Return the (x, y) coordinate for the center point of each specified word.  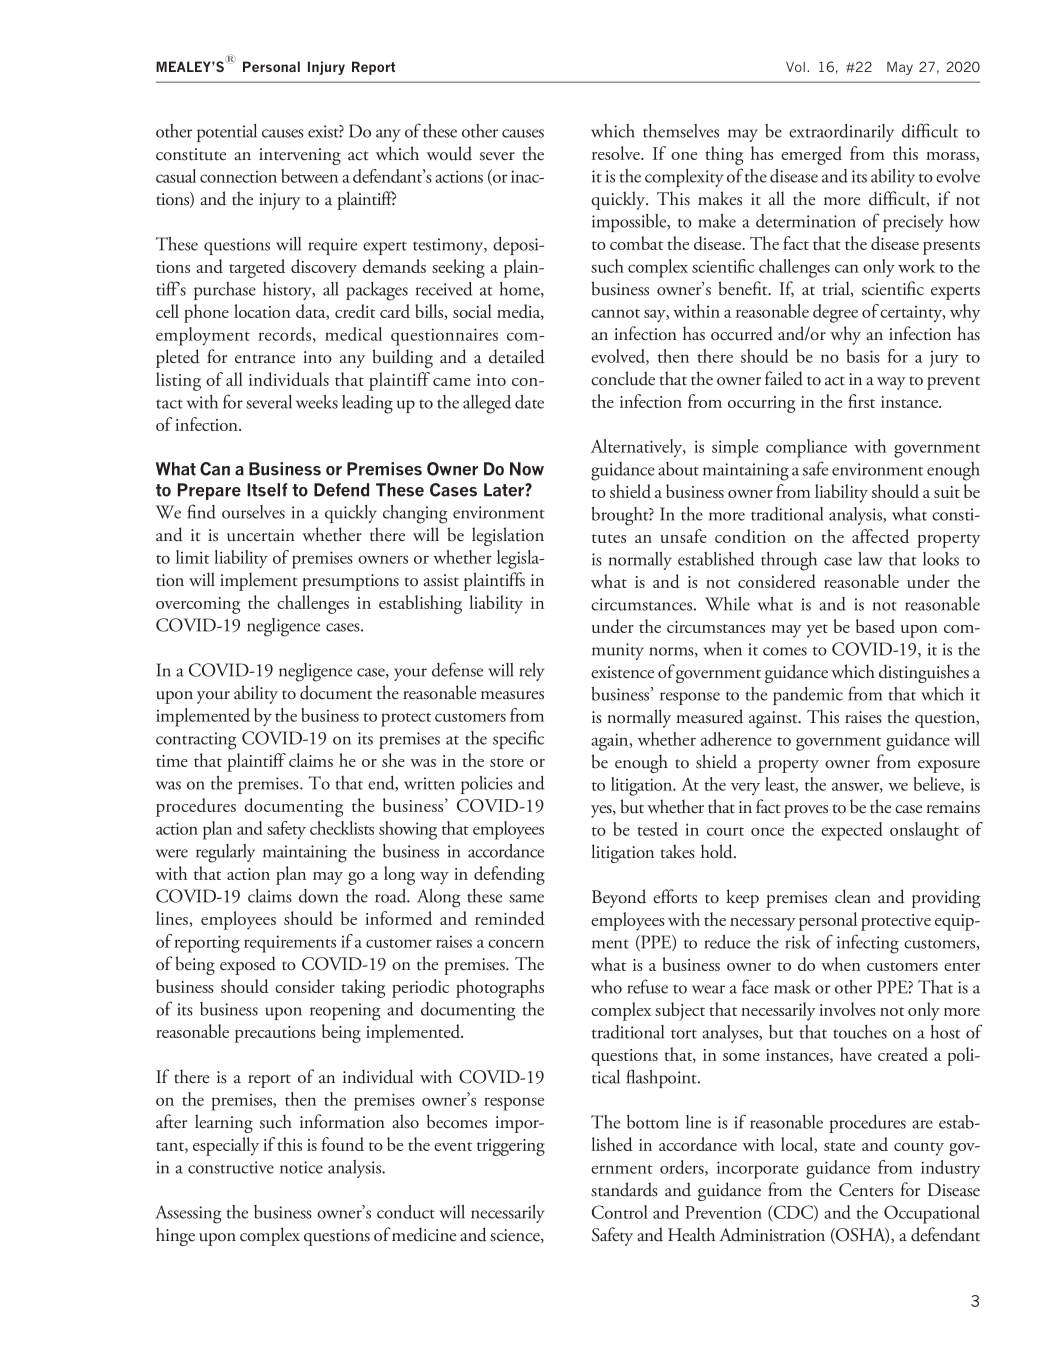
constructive (231, 1167)
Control (620, 1212)
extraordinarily (841, 133)
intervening (300, 156)
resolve (617, 153)
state (839, 1146)
